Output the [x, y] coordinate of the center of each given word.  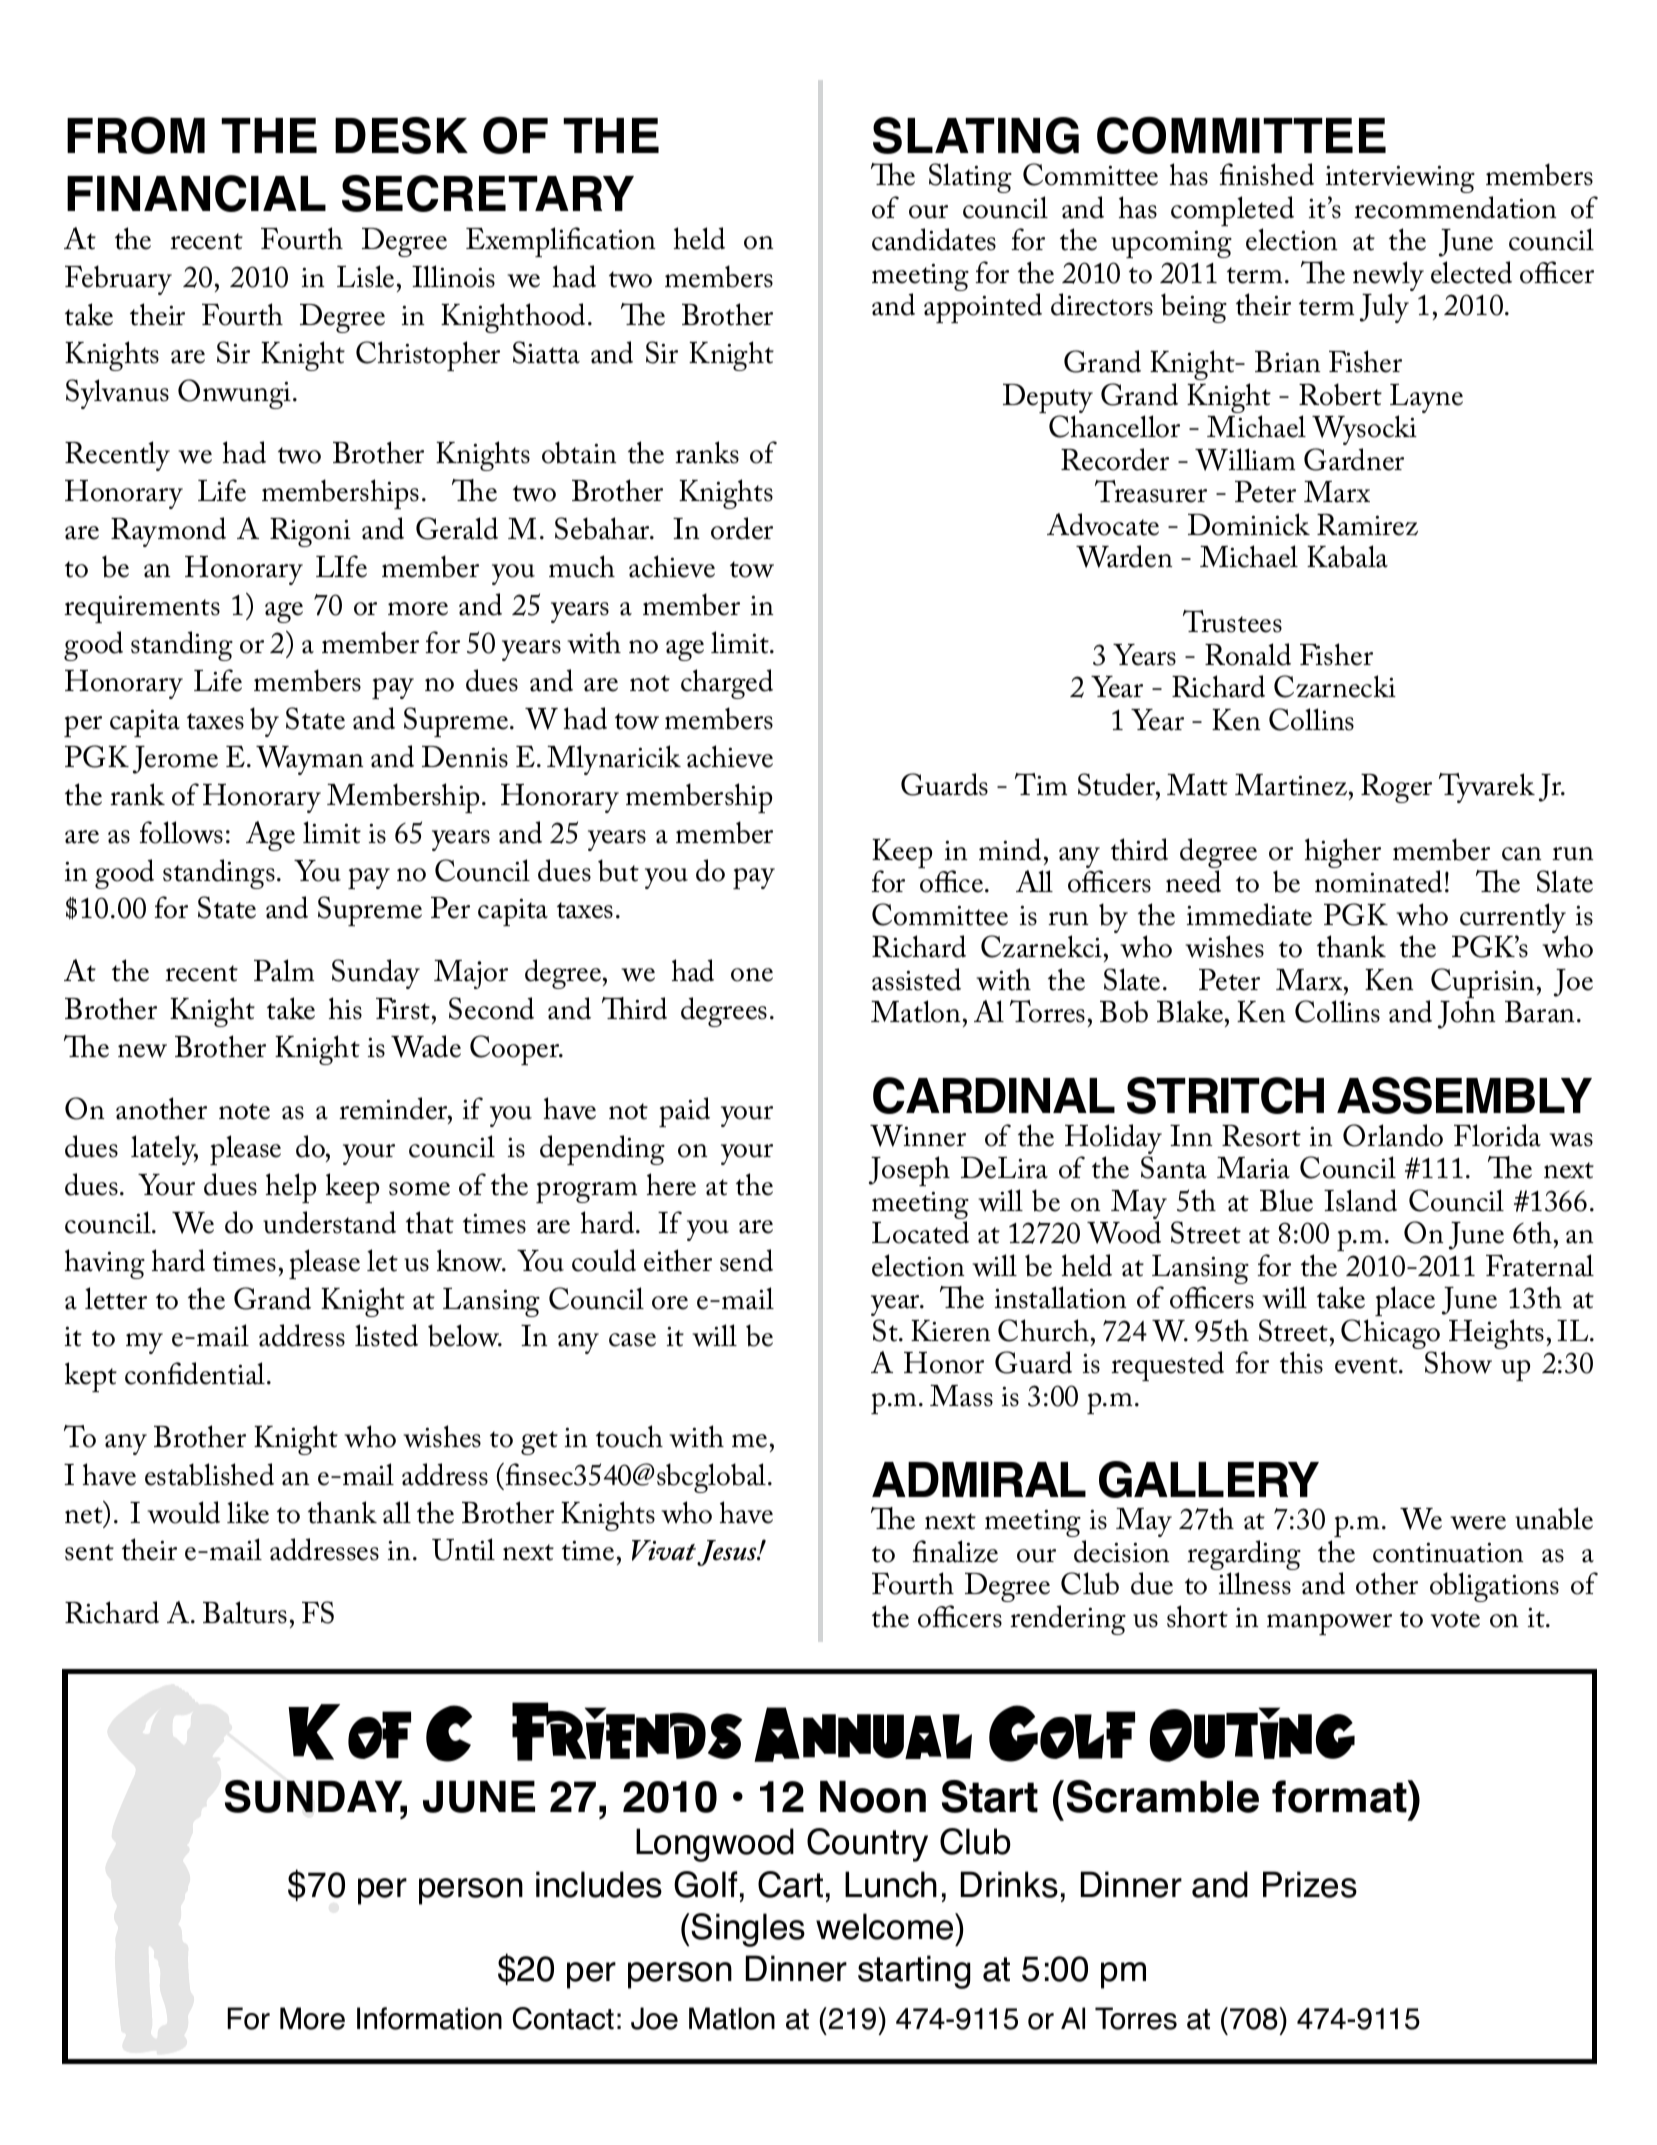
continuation [1448, 1552]
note [244, 1111]
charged [727, 684]
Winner [918, 1136]
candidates [934, 239]
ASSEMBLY [1464, 1095]
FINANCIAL [196, 193]
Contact [563, 2018]
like [248, 1512]
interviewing [1400, 181]
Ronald [1248, 654]
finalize [955, 1551]
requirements [142, 609]
